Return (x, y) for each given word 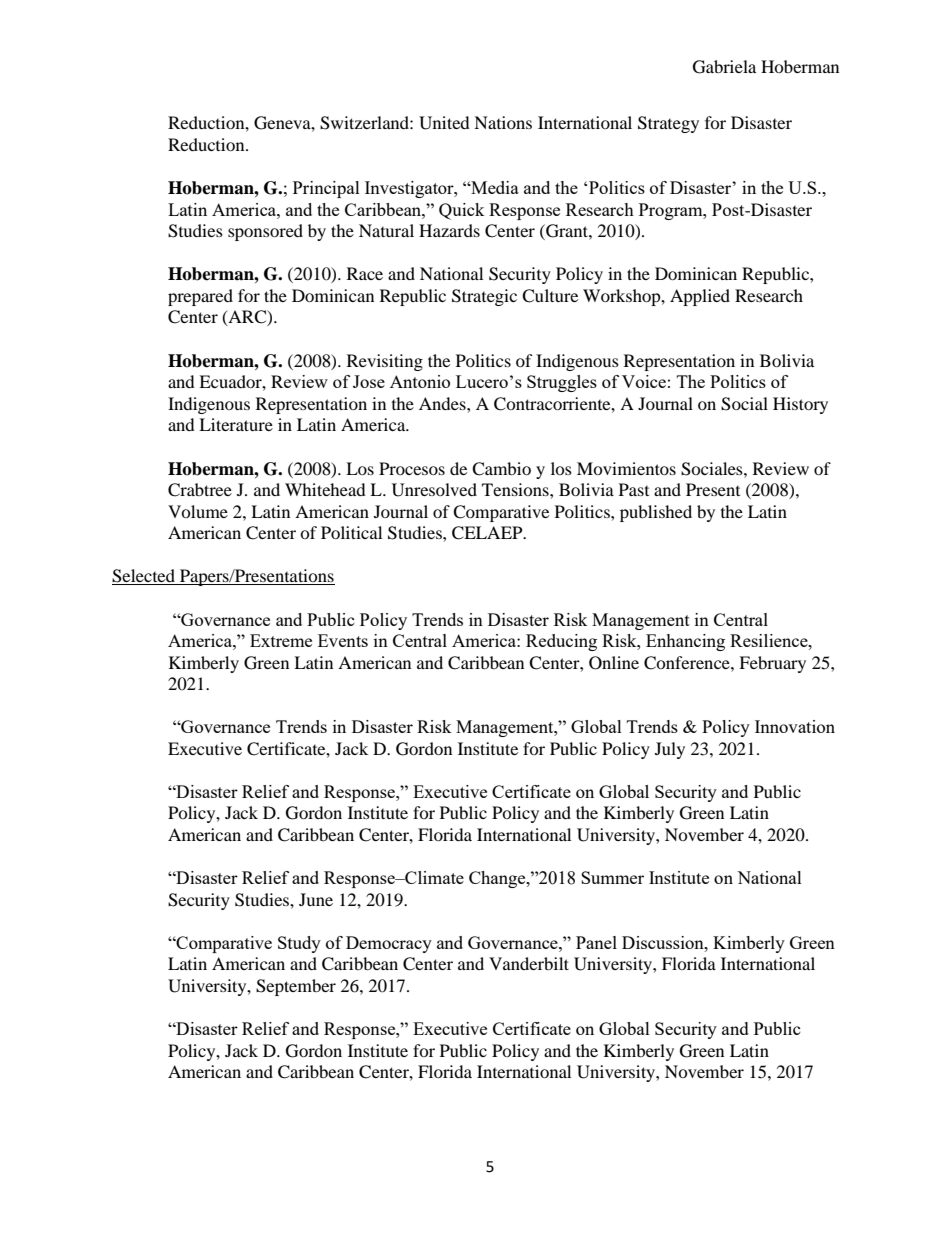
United (444, 123)
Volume (198, 511)
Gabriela (724, 67)
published (656, 513)
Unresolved (434, 490)
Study (299, 944)
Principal (326, 189)
